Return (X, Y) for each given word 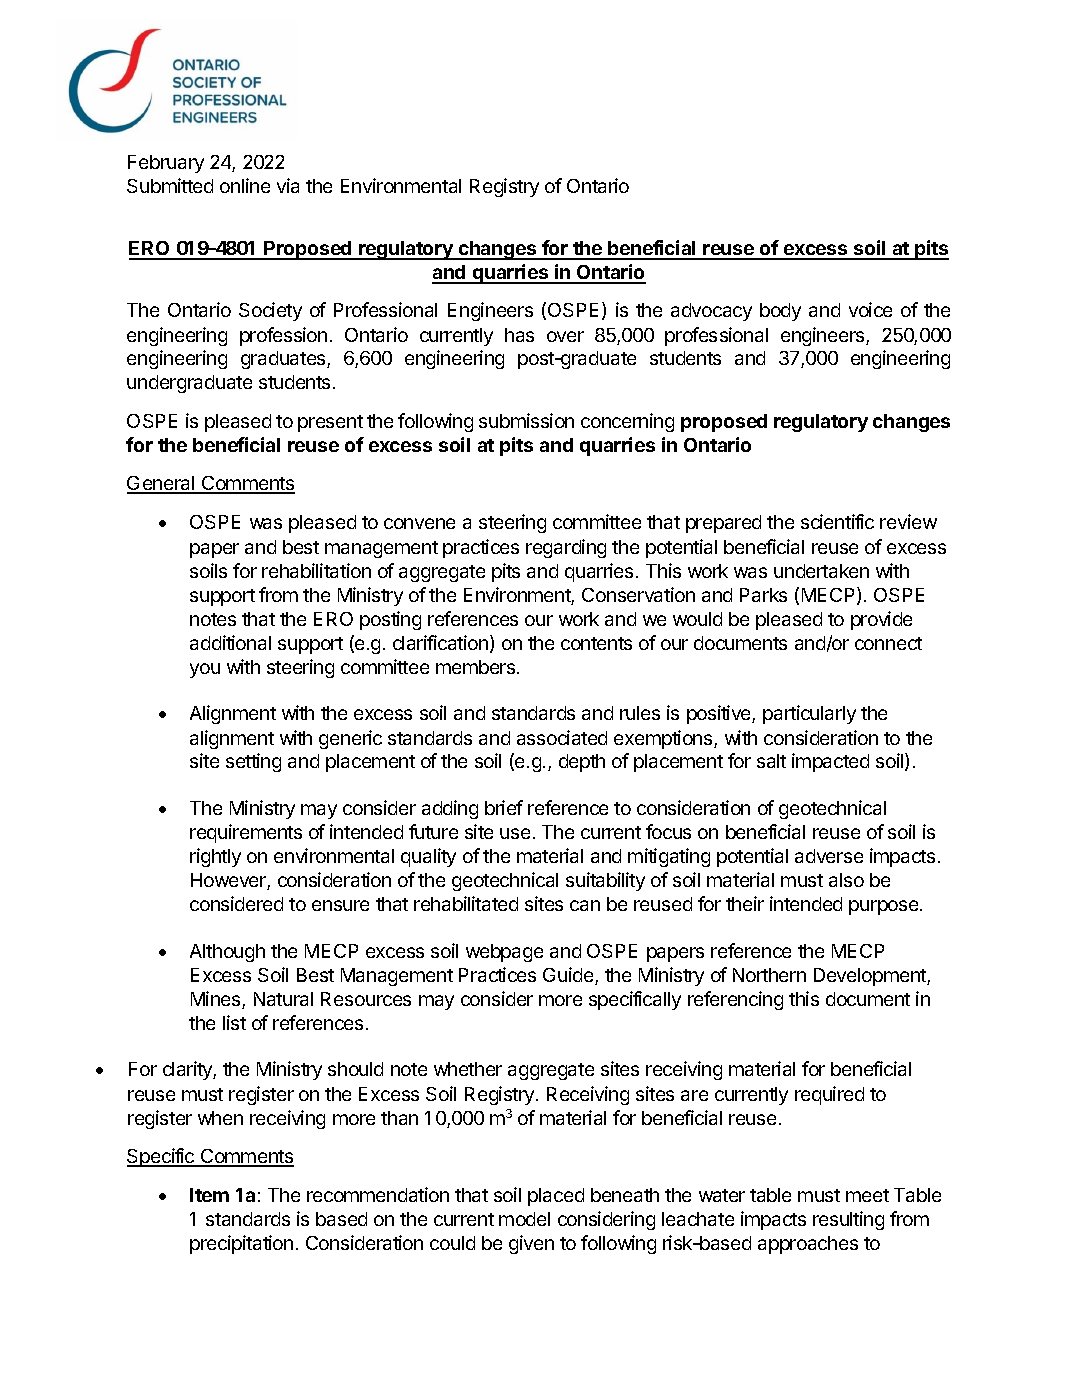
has (519, 335)
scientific (837, 521)
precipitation (241, 1244)
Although (227, 953)
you (205, 670)
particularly (809, 714)
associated (562, 737)
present (330, 423)
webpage (504, 953)
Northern (769, 975)
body (780, 312)
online (245, 185)
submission (526, 420)
